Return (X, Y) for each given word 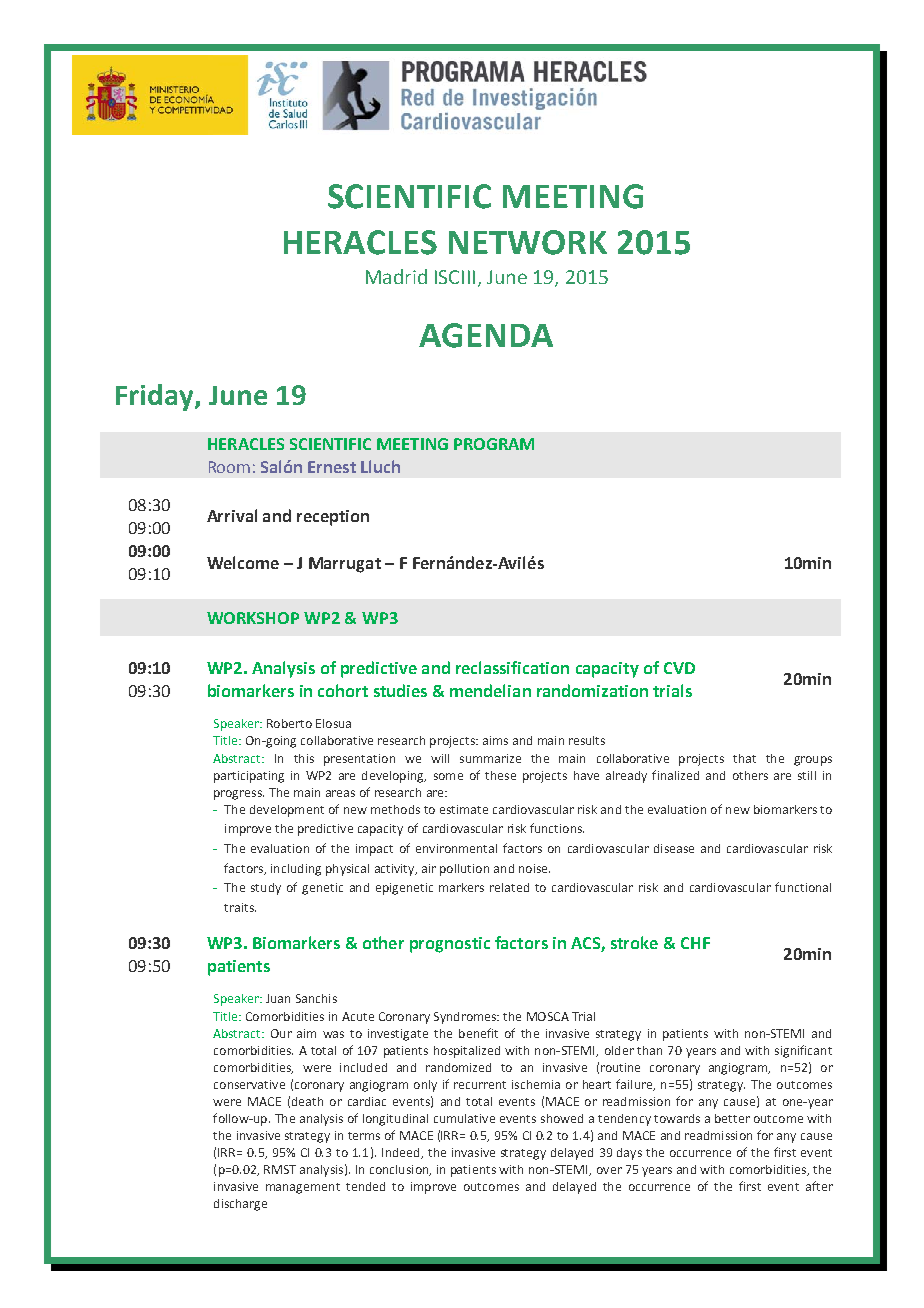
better (732, 1118)
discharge (240, 1205)
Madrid (396, 276)
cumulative (464, 1118)
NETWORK (528, 242)
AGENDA (486, 335)
